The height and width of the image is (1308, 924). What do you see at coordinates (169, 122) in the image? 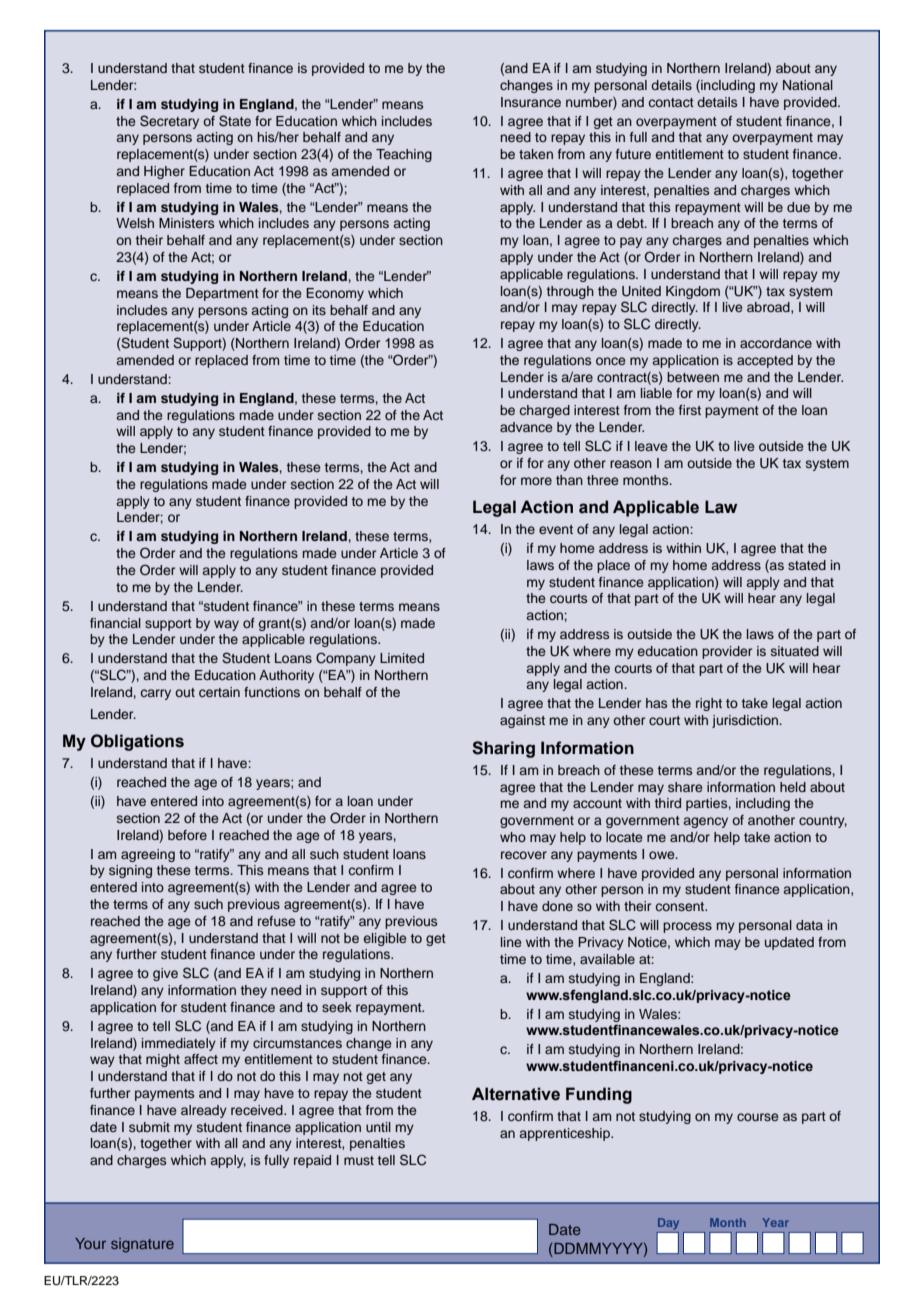
I see `Secretary` at bounding box center [169, 122].
